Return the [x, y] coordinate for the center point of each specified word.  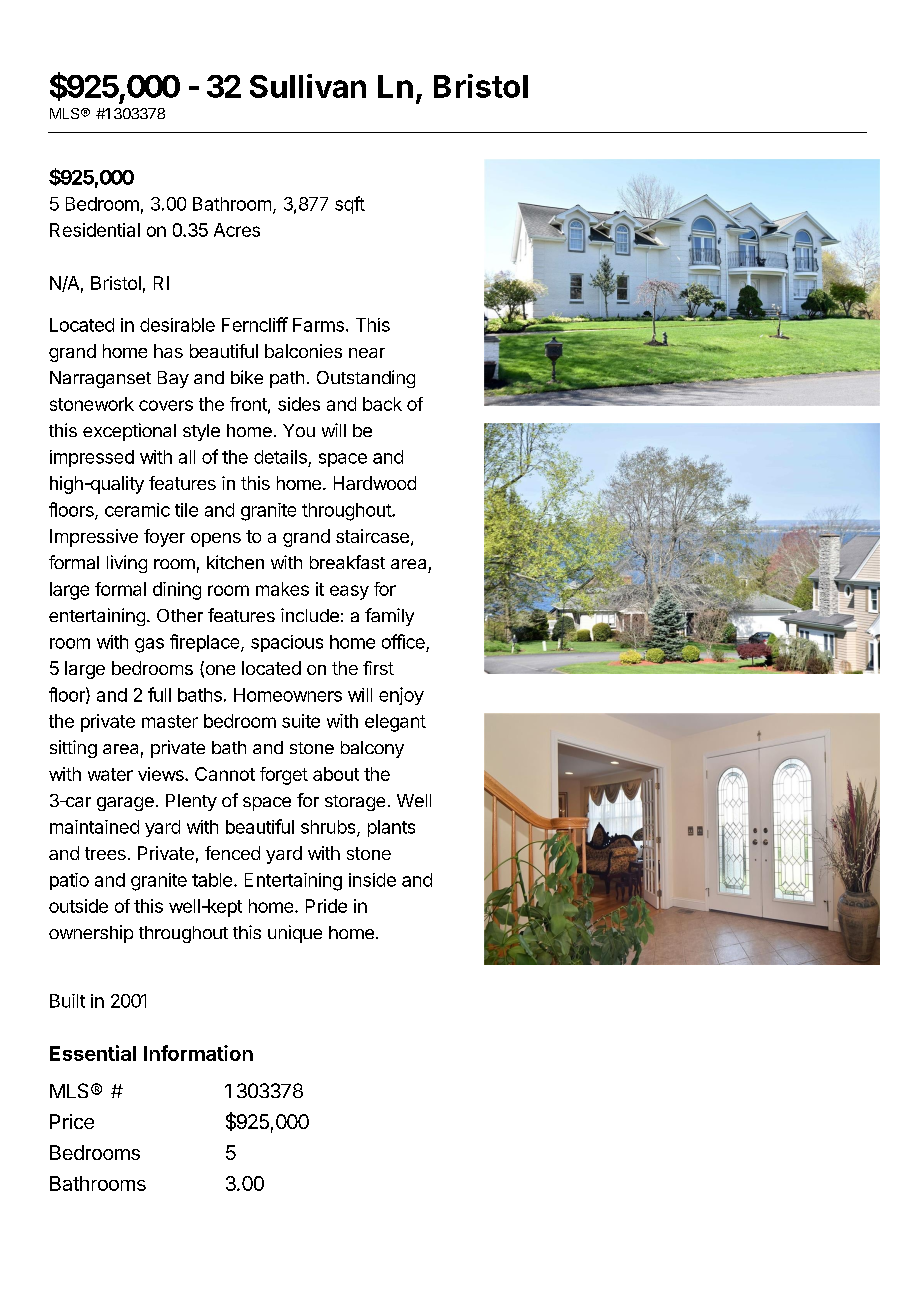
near [367, 353]
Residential [95, 230]
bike [247, 377]
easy [349, 592]
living [127, 564]
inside [372, 880]
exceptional [129, 432]
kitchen [235, 562]
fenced [232, 853]
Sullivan [308, 86]
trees [105, 853]
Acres [237, 230]
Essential [93, 1053]
